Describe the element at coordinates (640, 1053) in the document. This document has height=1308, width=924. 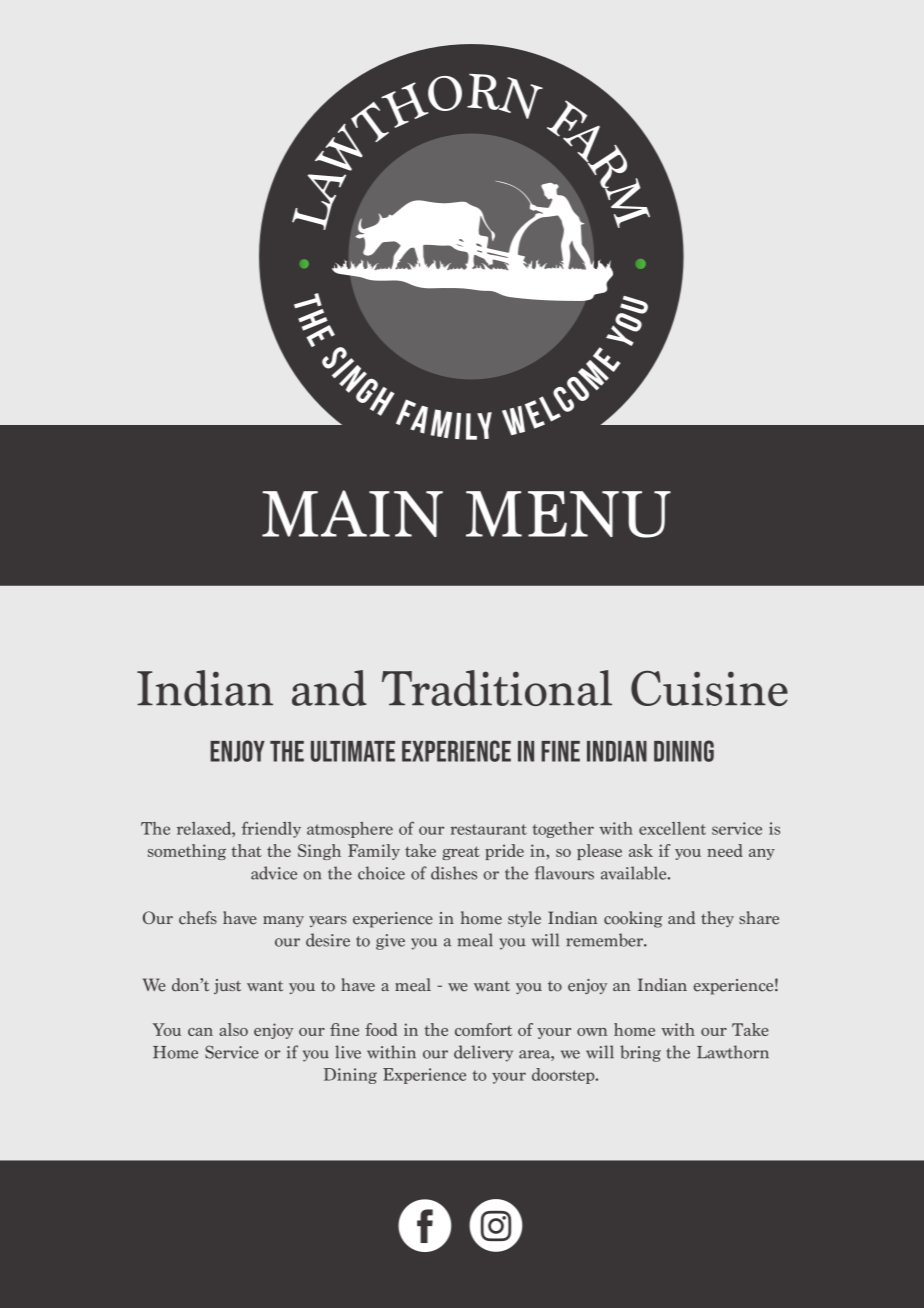
I see `bring` at that location.
